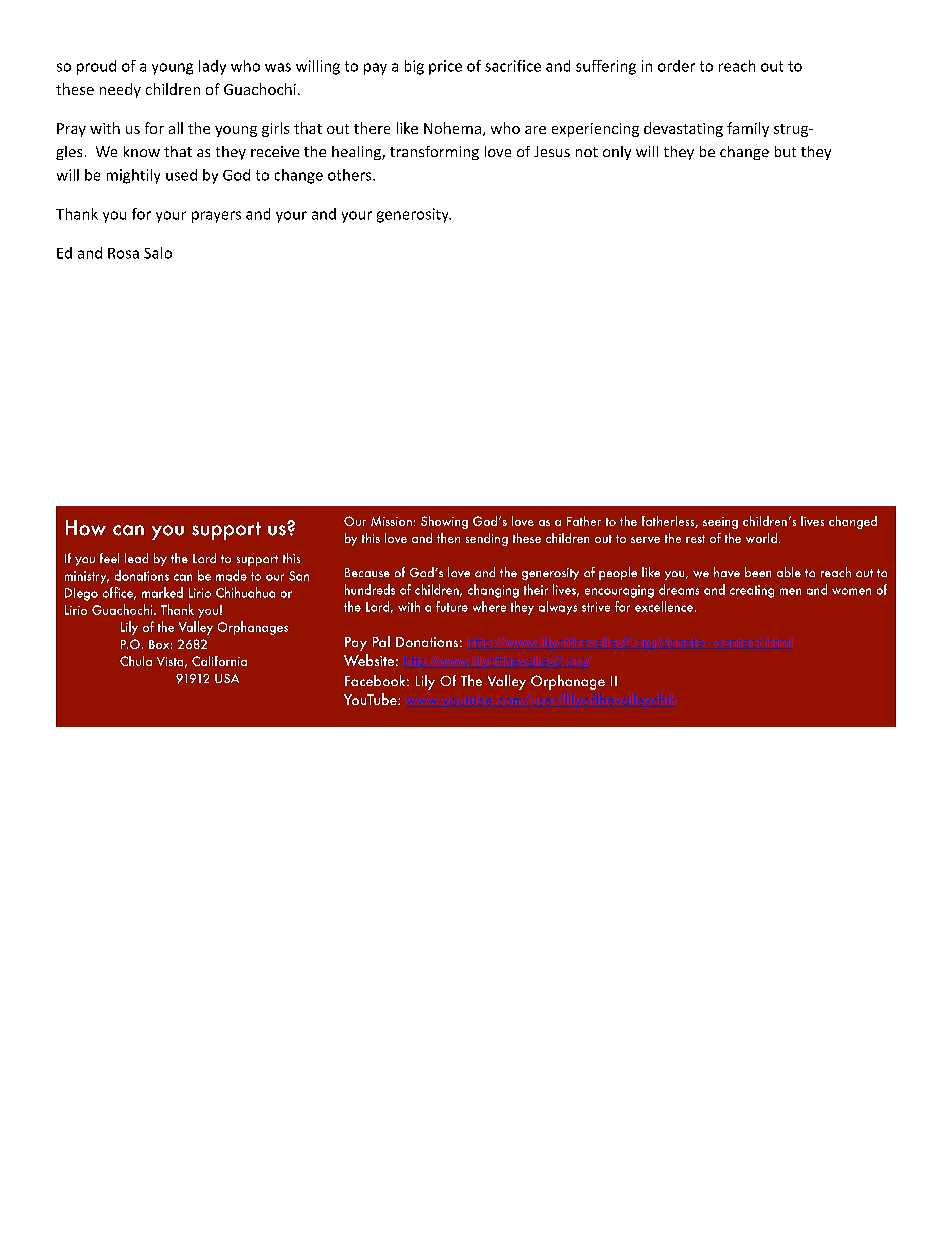 The width and height of the document is (952, 1233). Describe the element at coordinates (596, 607) in the document. I see `strive` at that location.
